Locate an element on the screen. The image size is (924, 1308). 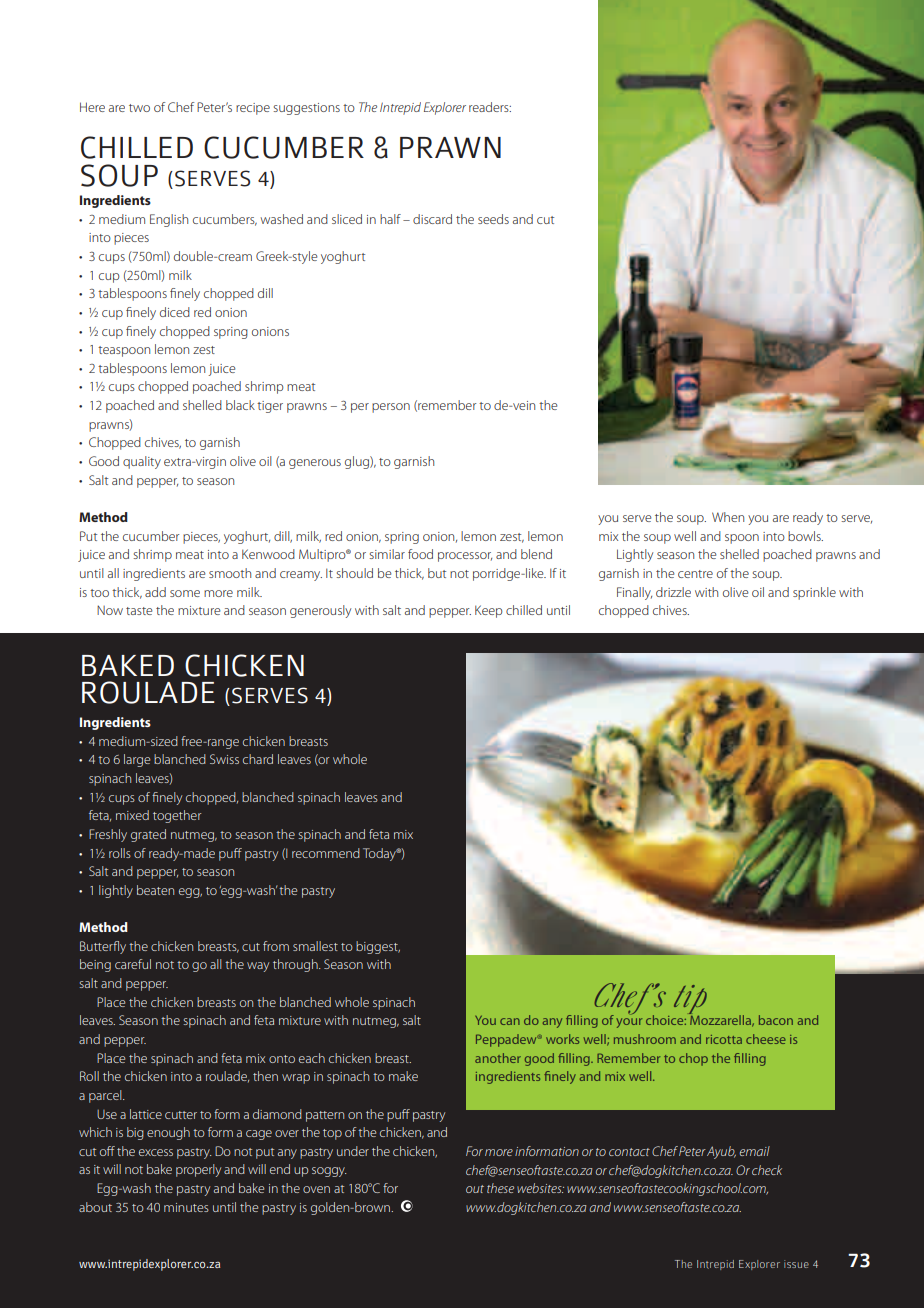
minutes is located at coordinates (186, 1207).
